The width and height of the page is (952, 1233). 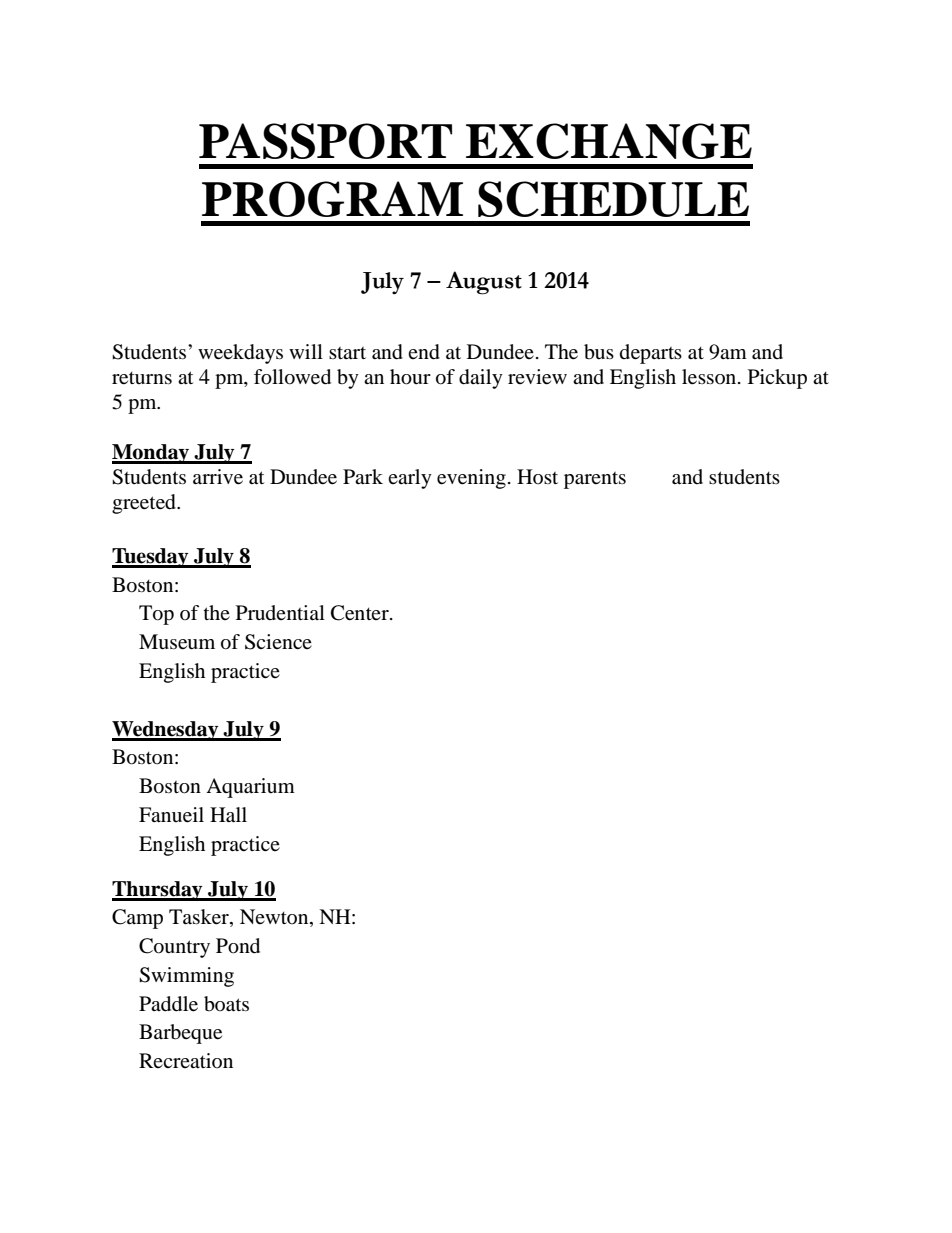 What do you see at coordinates (156, 615) in the page?
I see `Top` at bounding box center [156, 615].
